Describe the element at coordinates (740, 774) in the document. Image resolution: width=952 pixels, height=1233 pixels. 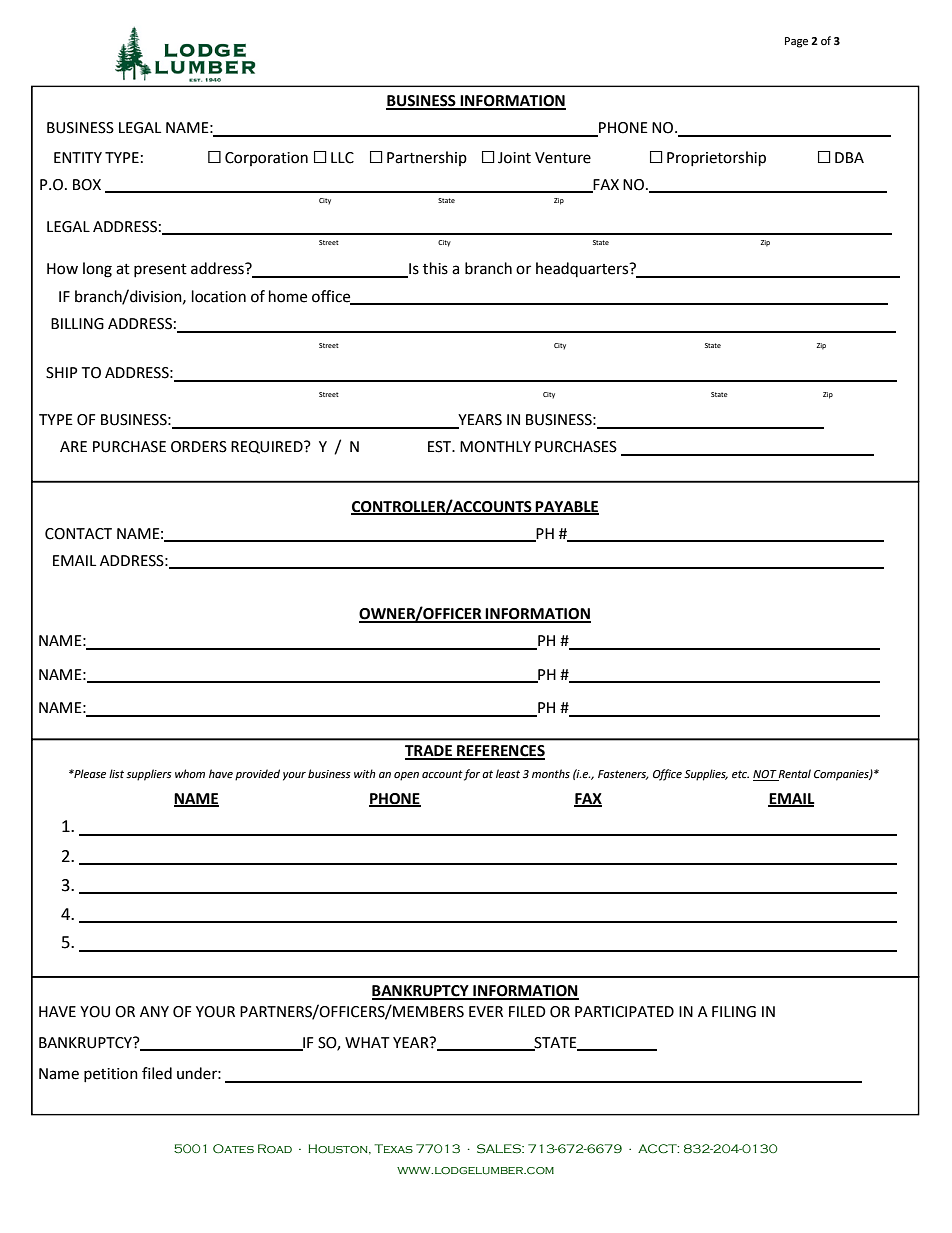
I see `etc` at that location.
